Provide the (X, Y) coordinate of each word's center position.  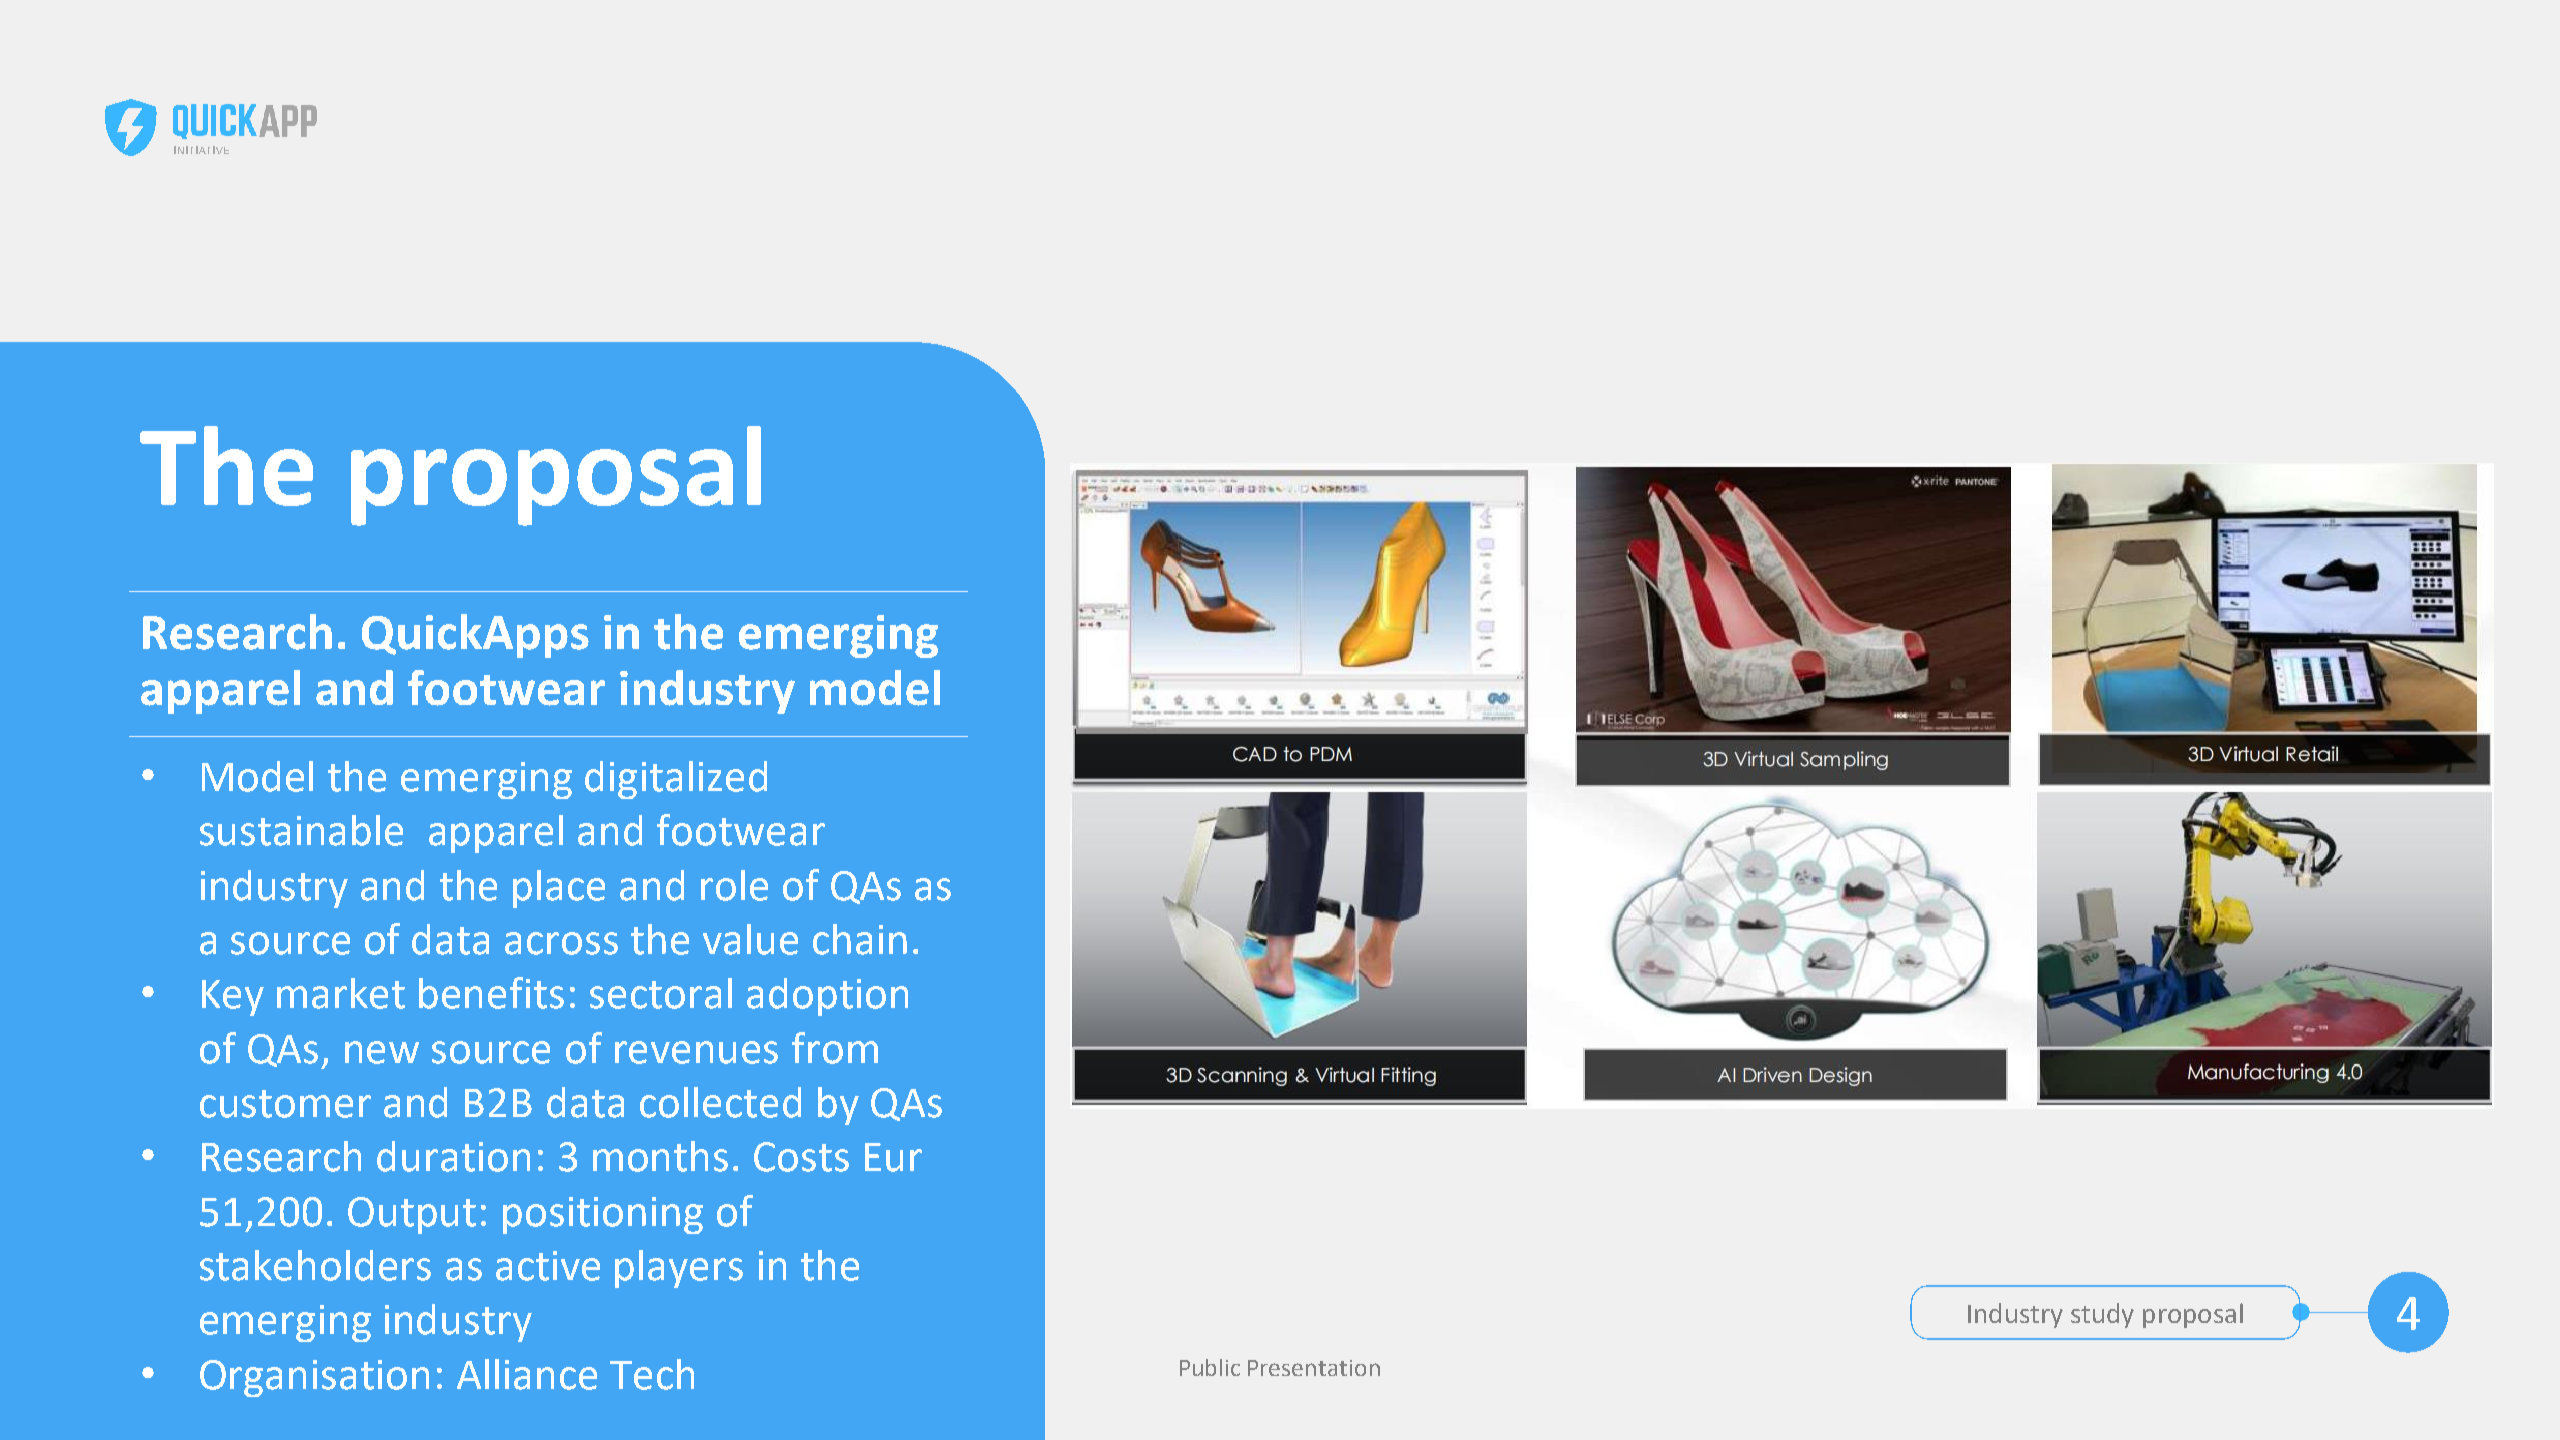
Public (1210, 1367)
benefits (491, 993)
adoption (827, 997)
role (734, 885)
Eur (893, 1157)
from (835, 1048)
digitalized (676, 780)
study (2102, 1315)
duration (453, 1156)
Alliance (527, 1374)
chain (860, 939)
